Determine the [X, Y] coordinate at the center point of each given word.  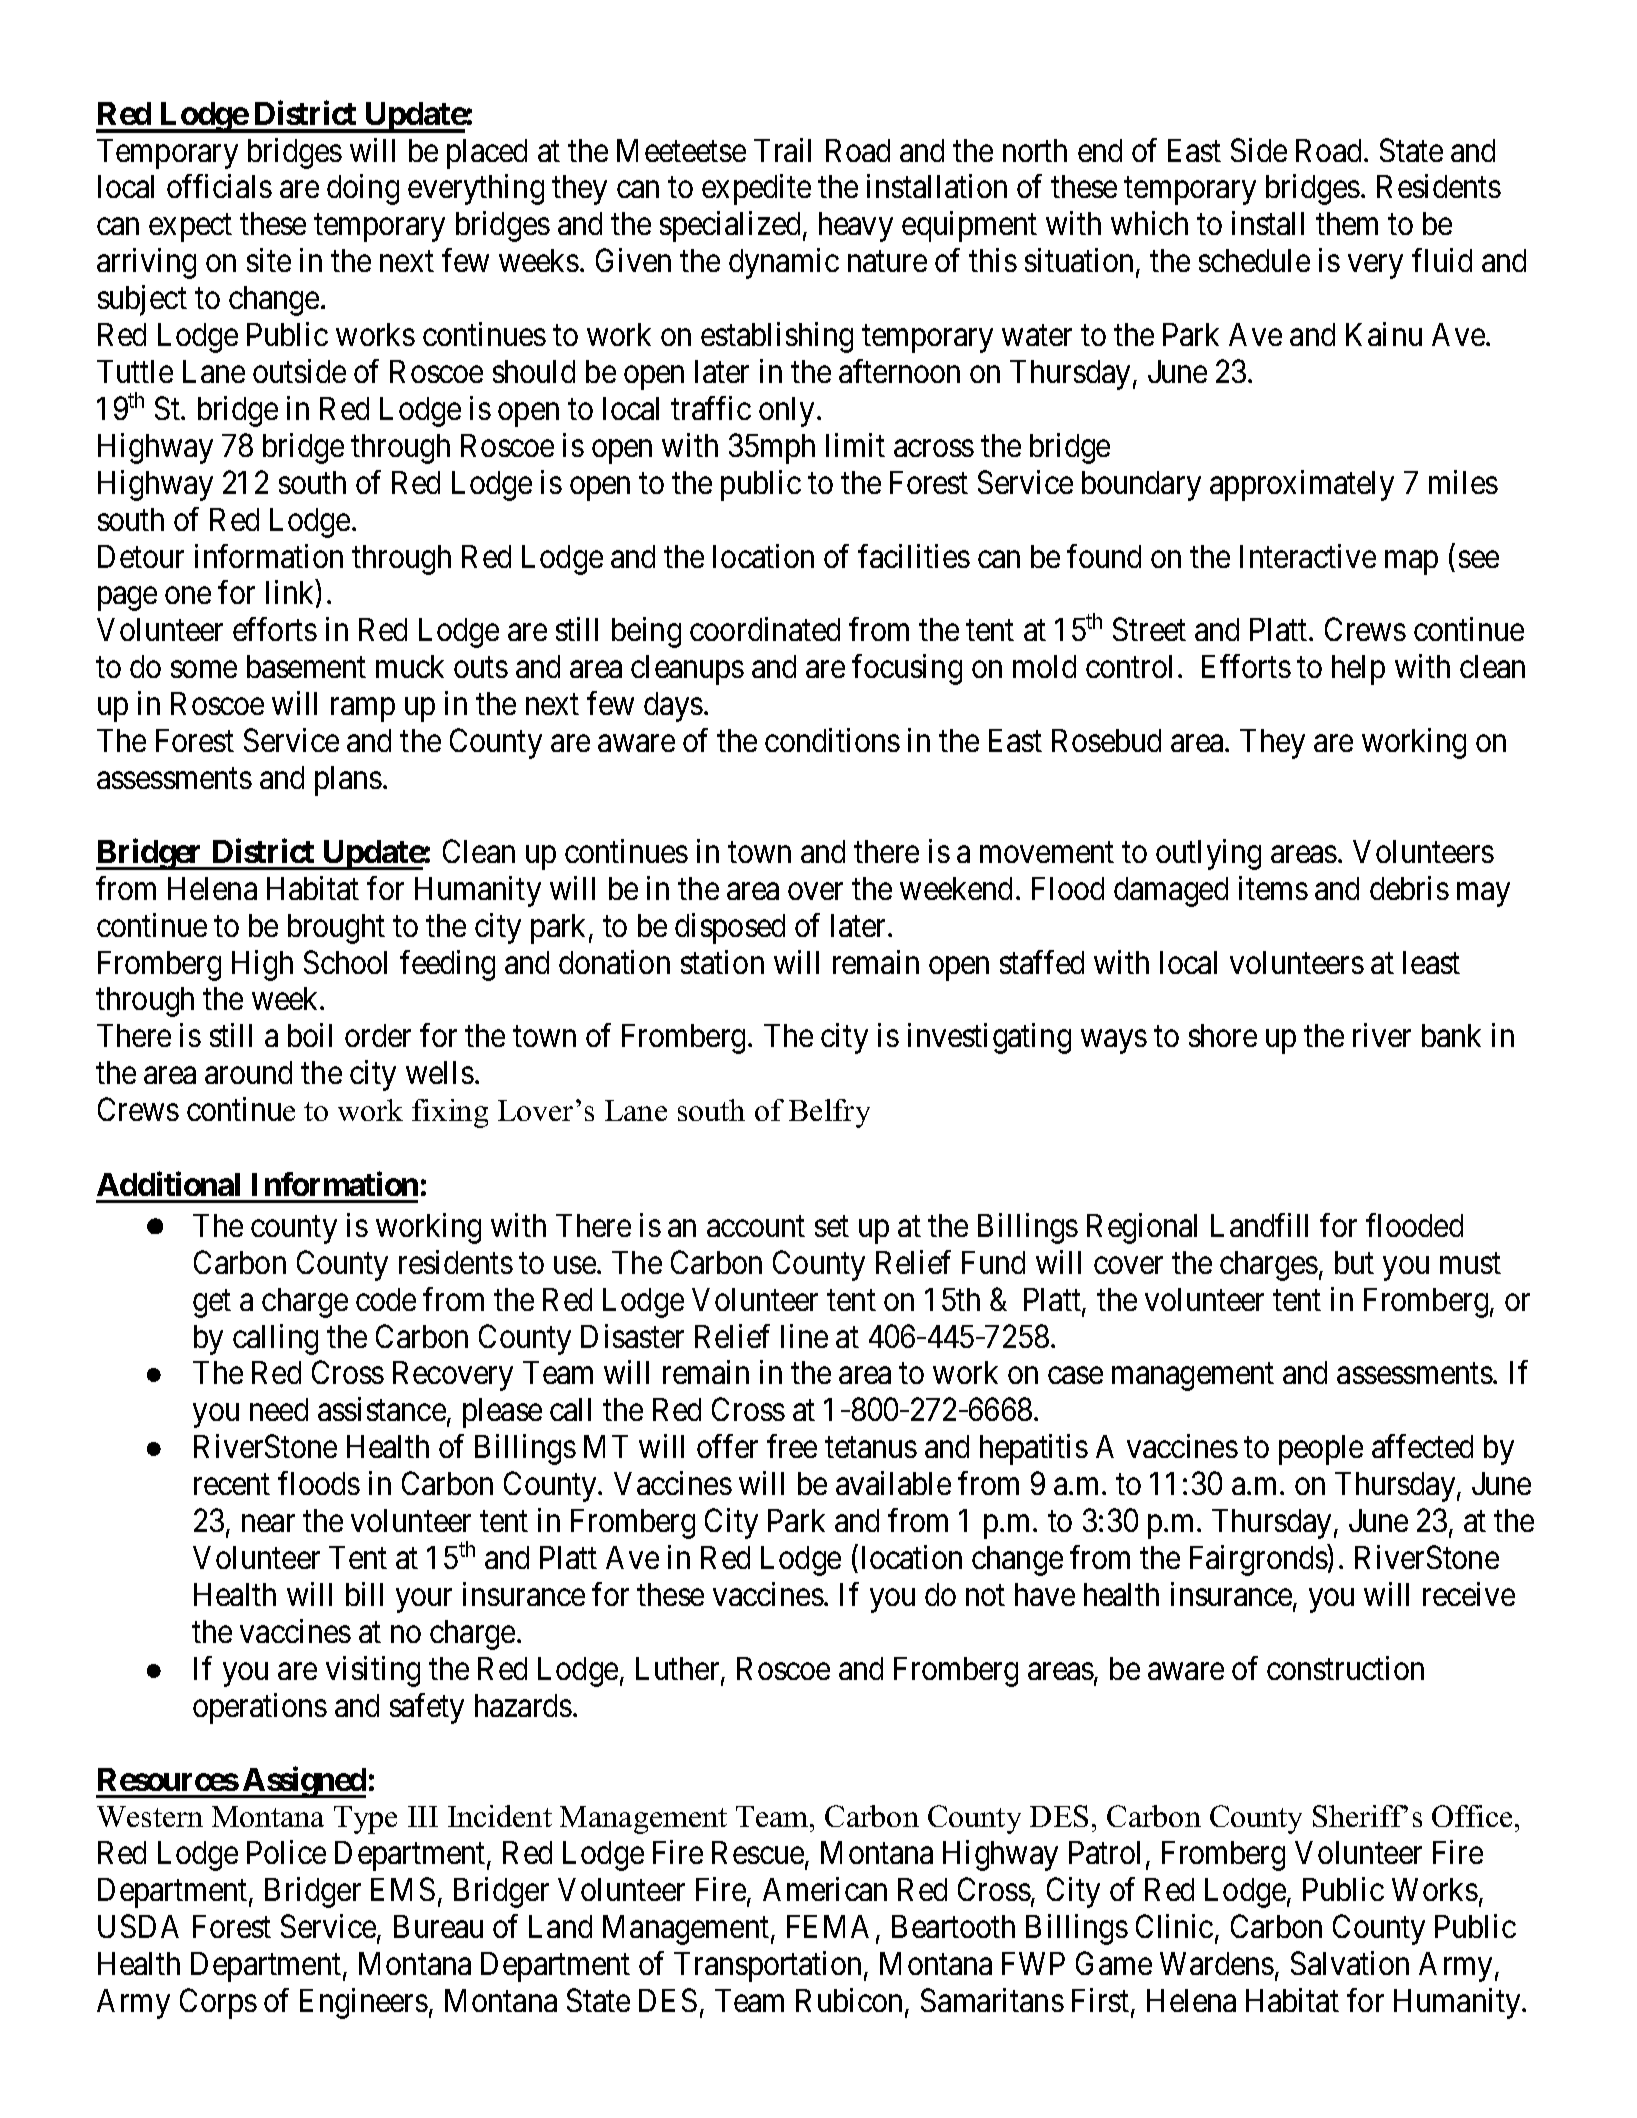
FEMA [828, 1926]
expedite [756, 190]
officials [219, 186]
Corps [218, 2003]
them [1347, 223]
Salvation [1350, 1963]
